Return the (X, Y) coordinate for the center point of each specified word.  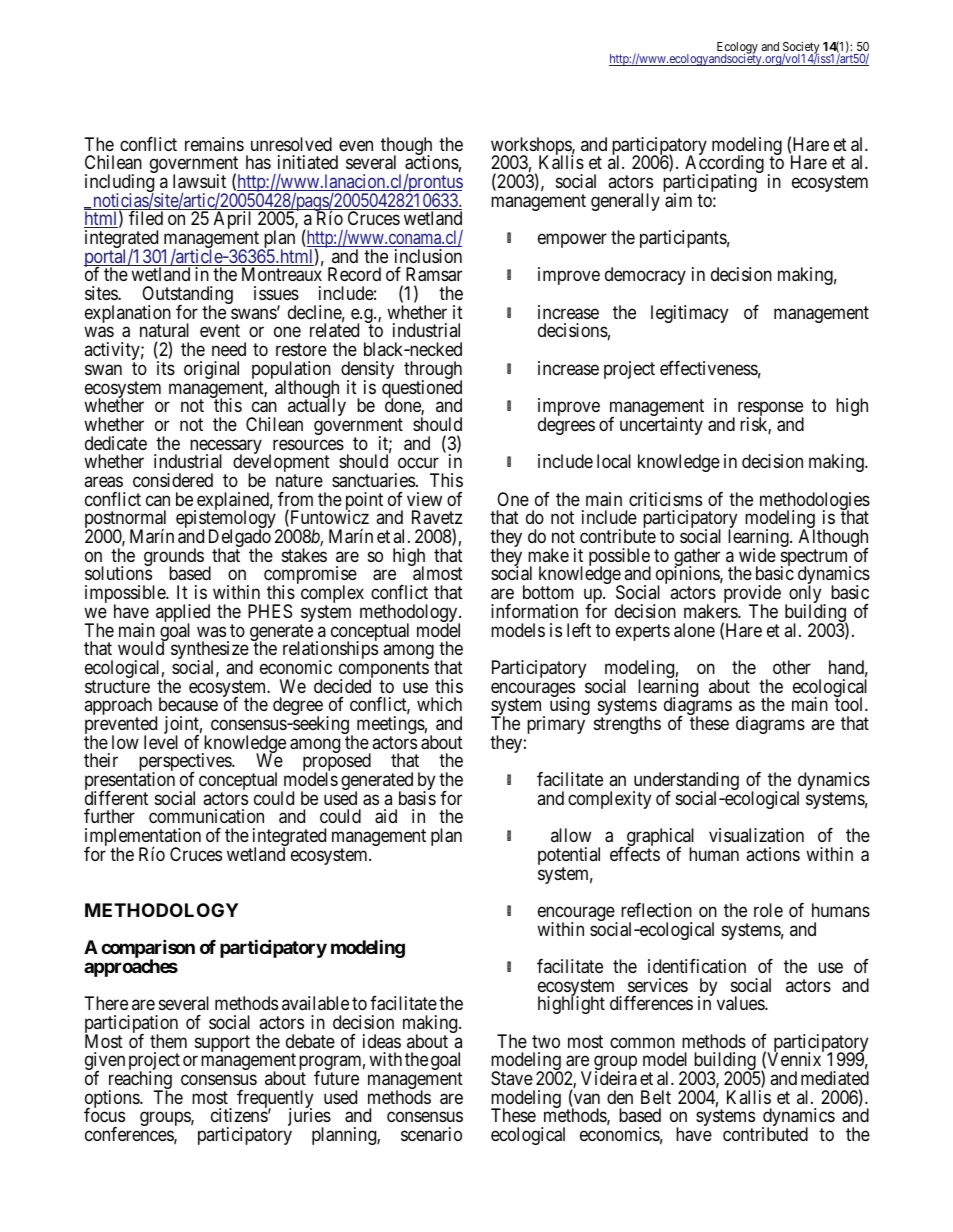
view (424, 499)
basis (417, 798)
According (724, 165)
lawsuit (199, 181)
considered (173, 480)
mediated (835, 1078)
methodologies (815, 502)
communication (206, 816)
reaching (138, 1081)
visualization (756, 835)
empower (572, 240)
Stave (512, 1078)
